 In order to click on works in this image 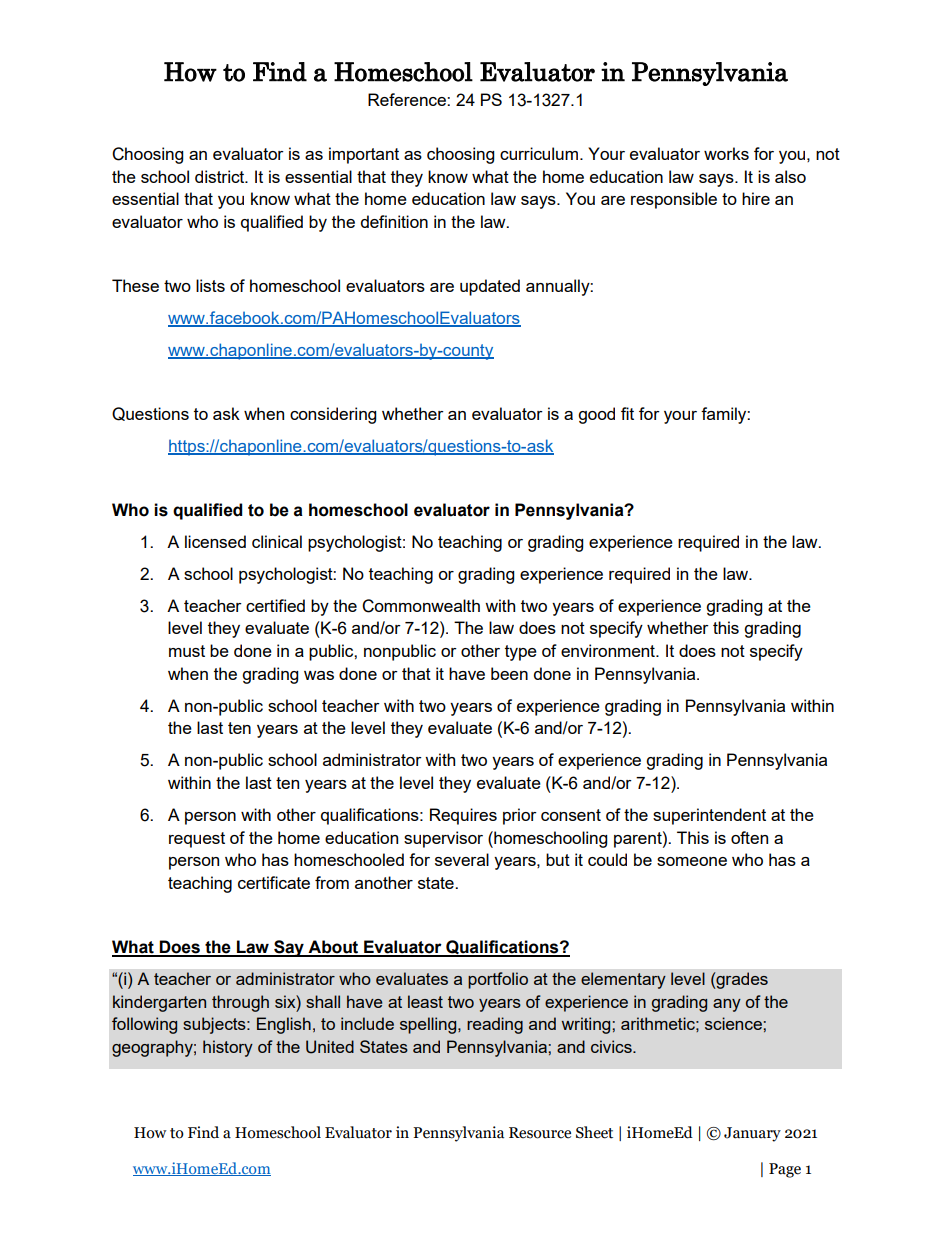, I will do `click(726, 153)`.
